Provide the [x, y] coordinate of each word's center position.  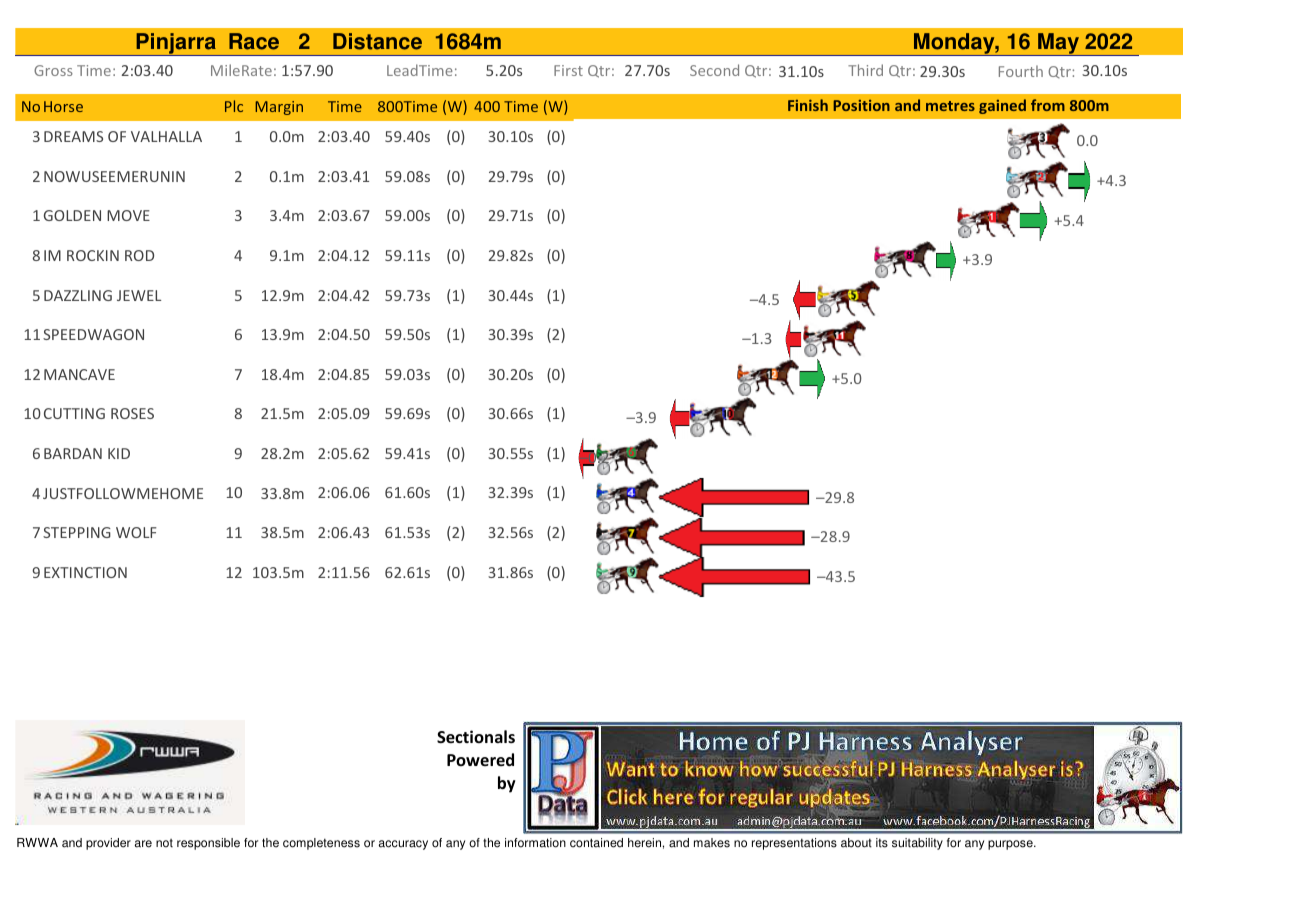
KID [119, 453]
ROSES [132, 413]
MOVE [128, 215]
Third [865, 70]
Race [254, 41]
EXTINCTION [85, 572]
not [164, 843]
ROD [139, 255]
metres [950, 106]
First [568, 70]
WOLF [136, 532]
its [882, 843]
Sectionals [476, 737]
